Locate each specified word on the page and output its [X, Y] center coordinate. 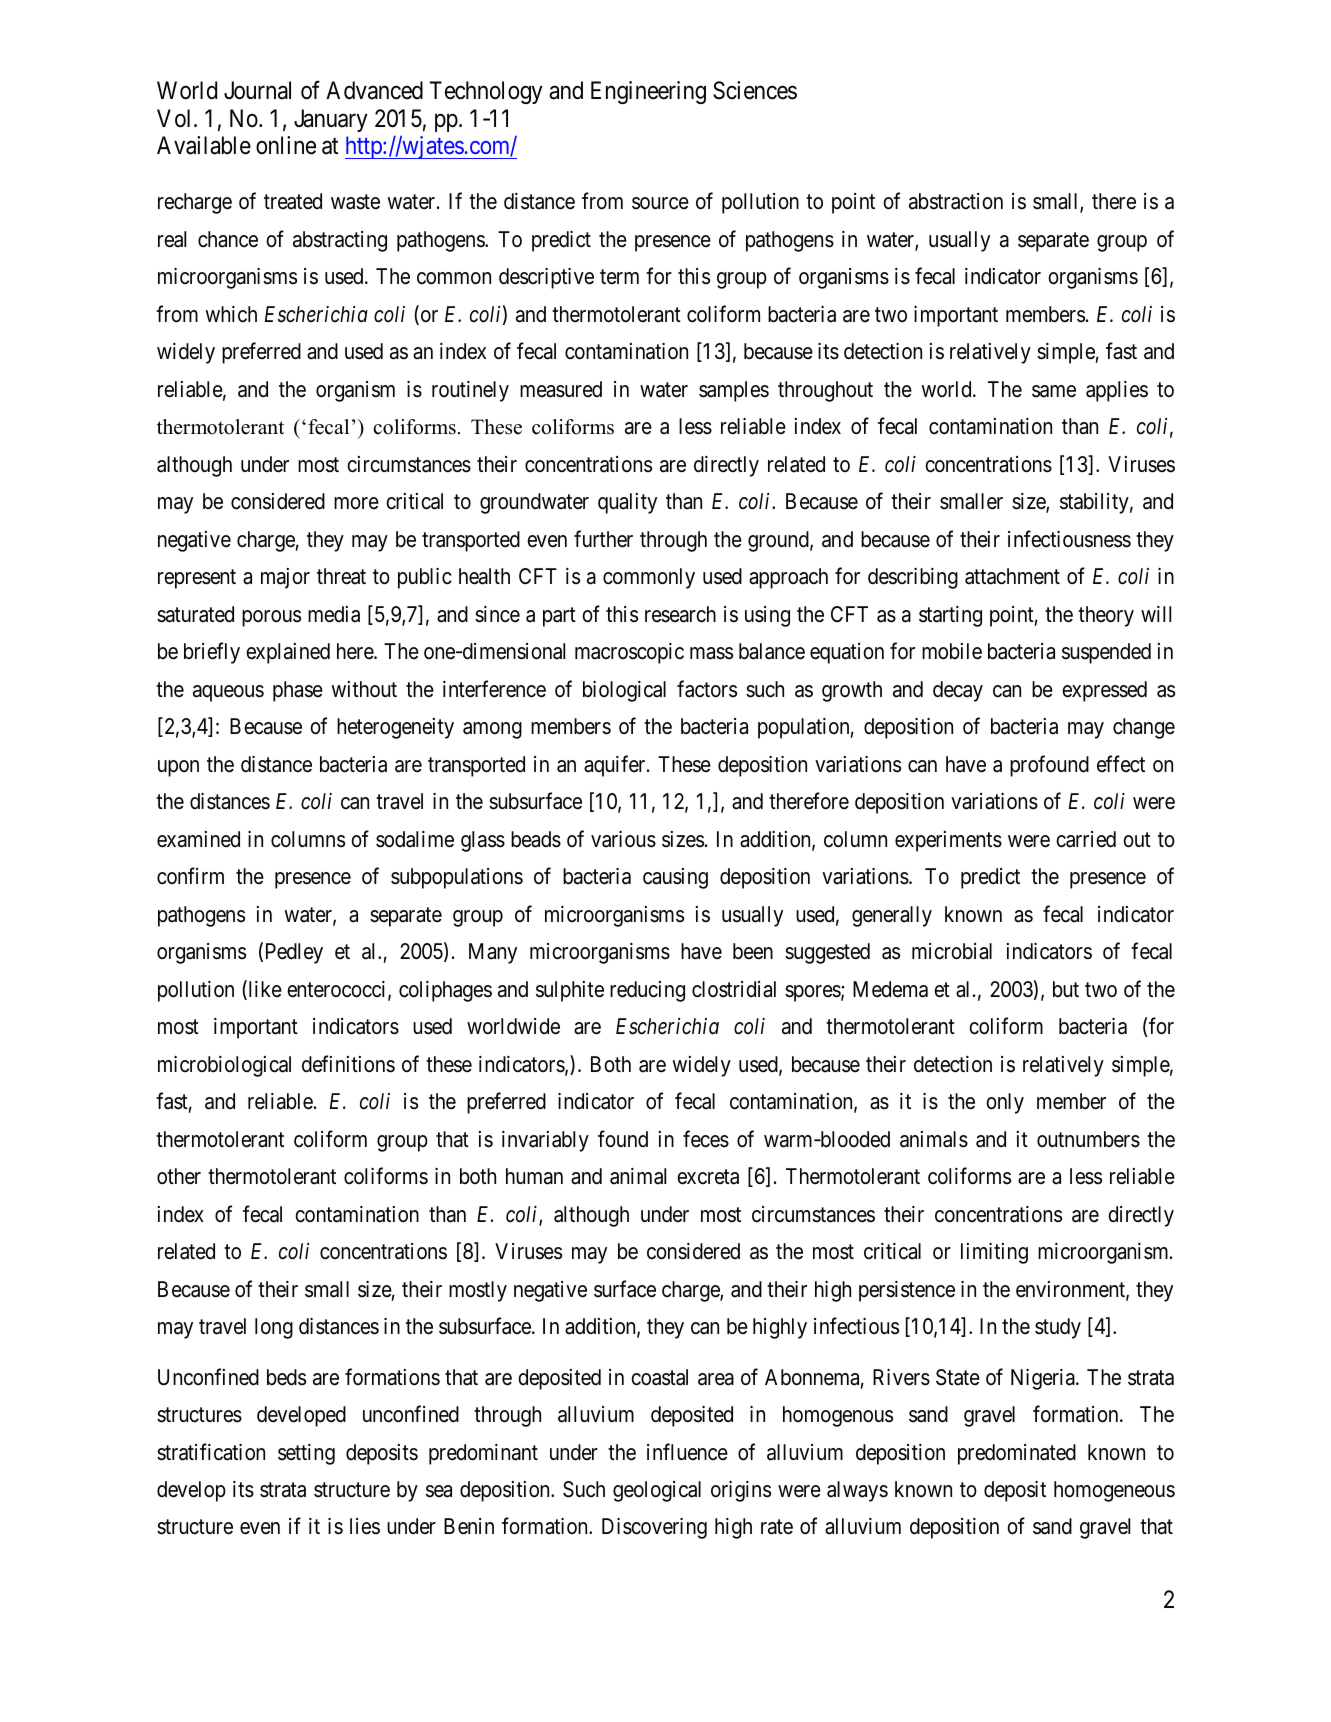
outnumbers [1088, 1139]
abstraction [956, 201]
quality [627, 503]
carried [1086, 839]
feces [706, 1139]
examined [198, 839]
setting [306, 1454]
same [1054, 391]
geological [657, 1491]
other [179, 1176]
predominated [1017, 1454]
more [356, 503]
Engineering [648, 92]
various [623, 839]
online [286, 145]
